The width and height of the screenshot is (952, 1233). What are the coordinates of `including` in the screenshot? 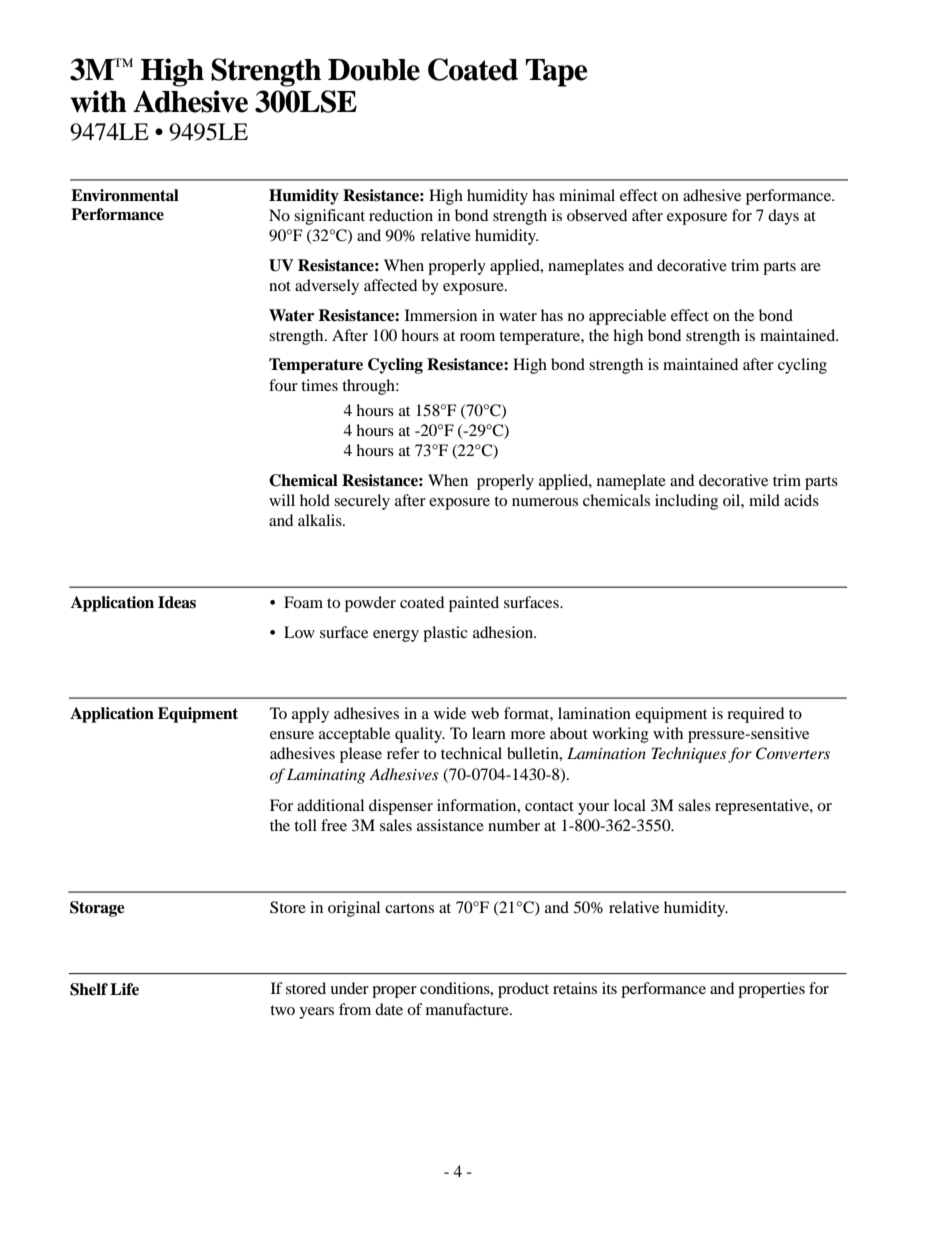 It's located at (686, 502).
